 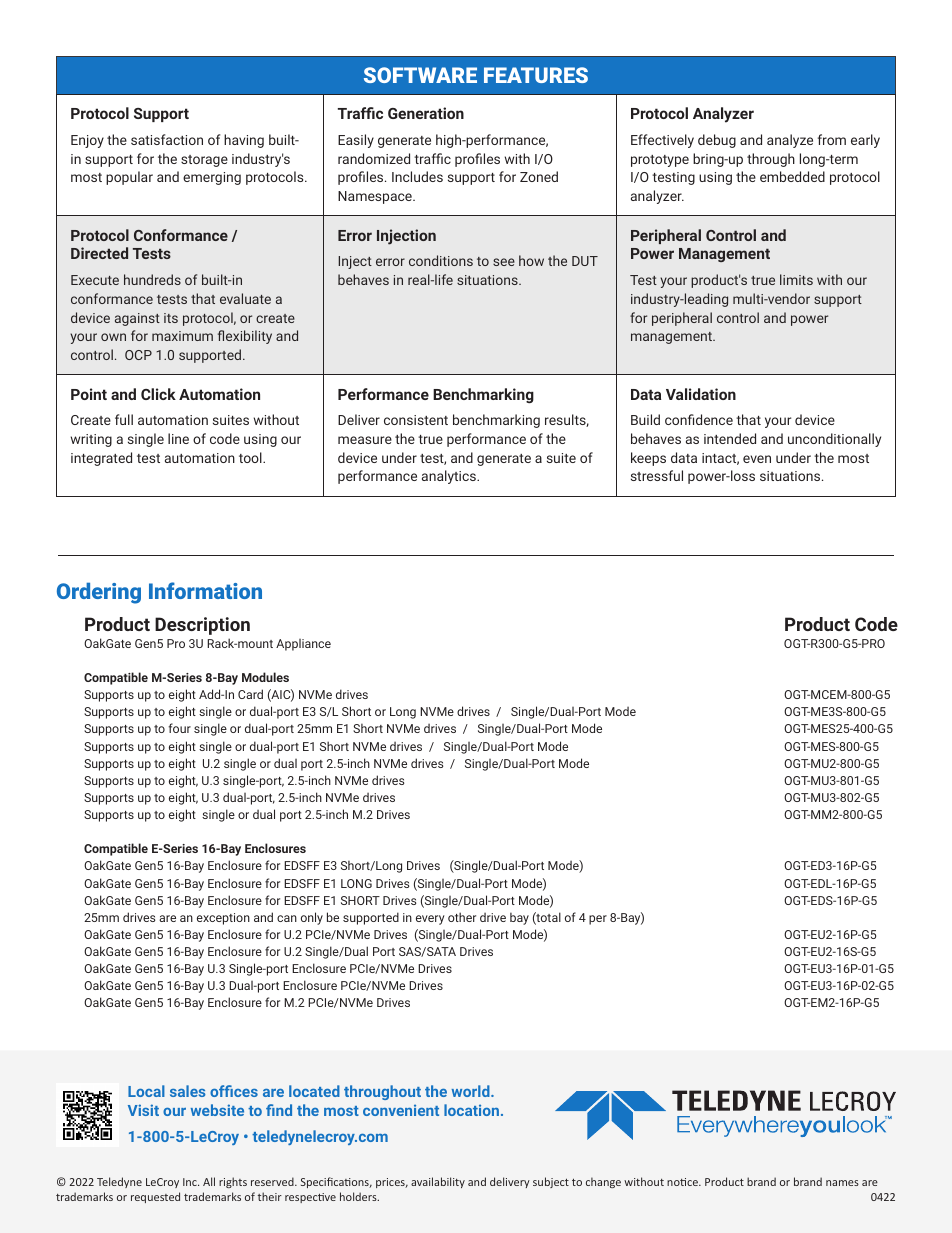 I want to click on satisfaction, so click(x=167, y=139).
